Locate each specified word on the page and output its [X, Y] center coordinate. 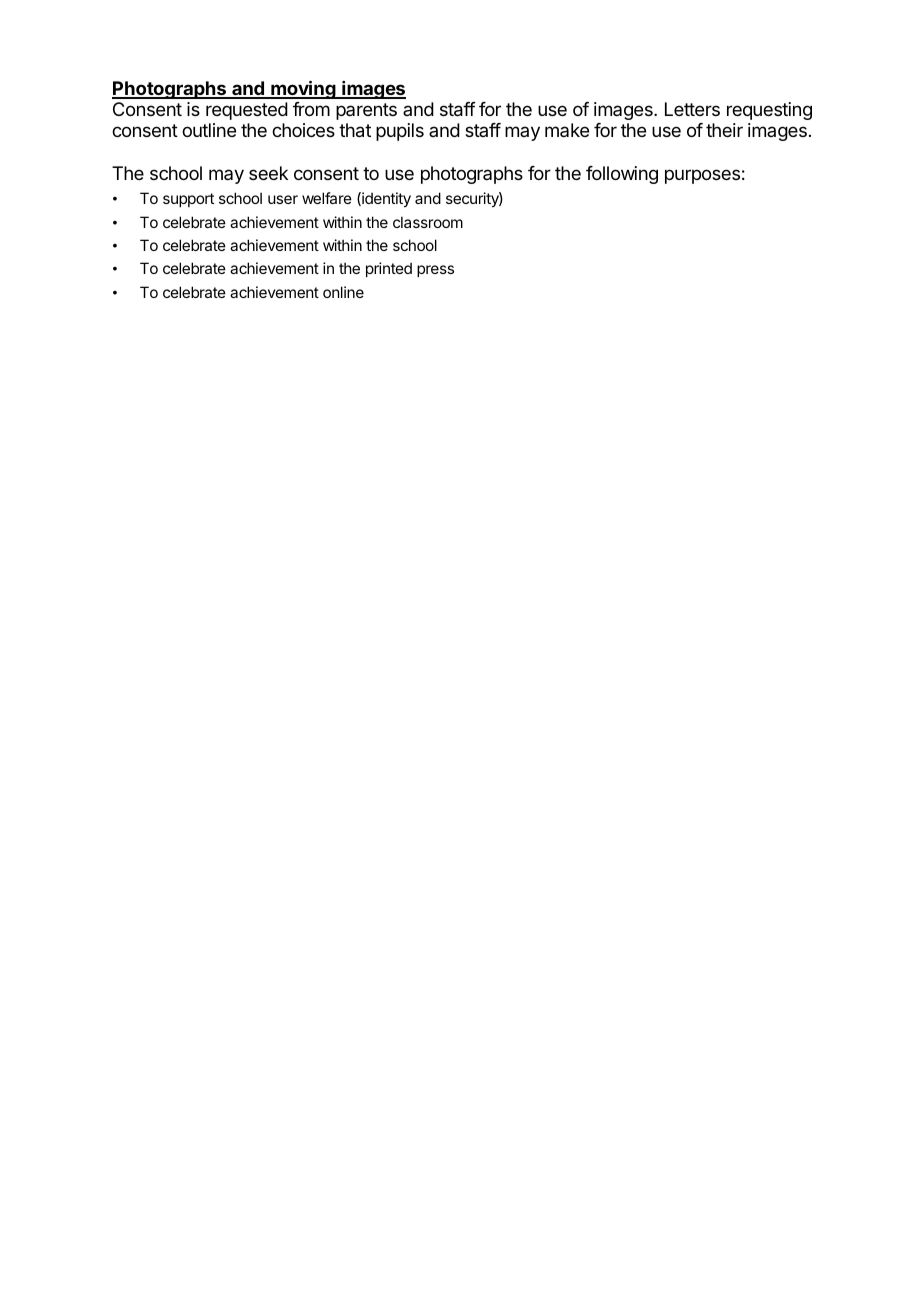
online [343, 292]
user [283, 199]
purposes [702, 176]
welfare [327, 198]
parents [366, 111]
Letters [692, 109]
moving [303, 89]
